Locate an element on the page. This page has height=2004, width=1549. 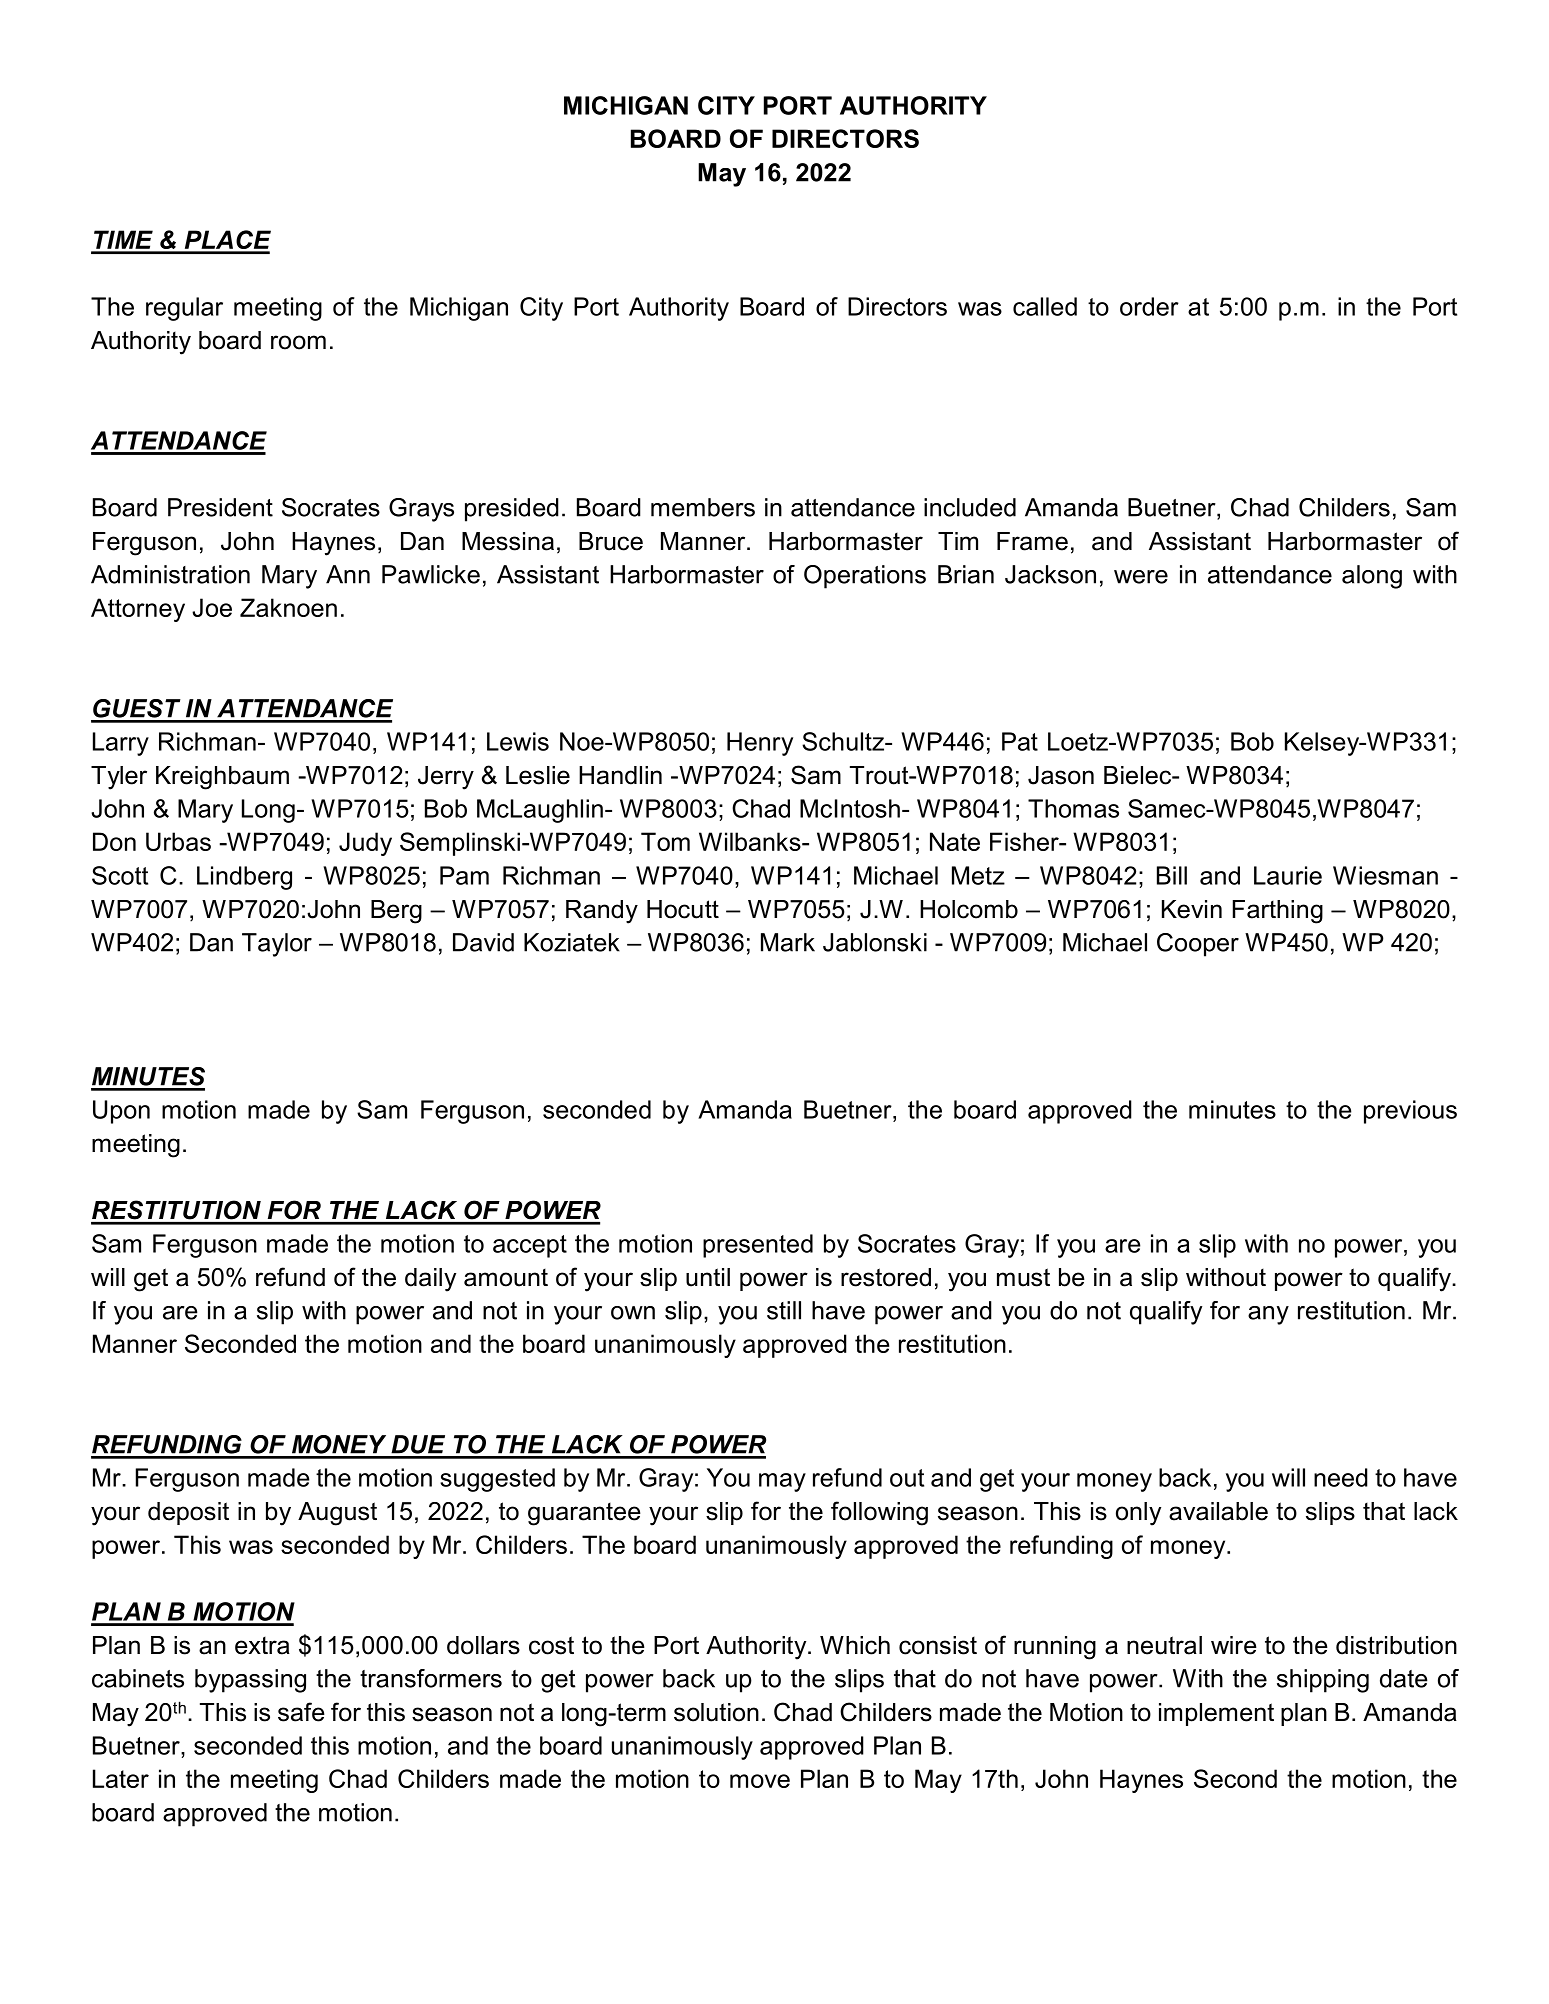
members is located at coordinates (703, 507).
